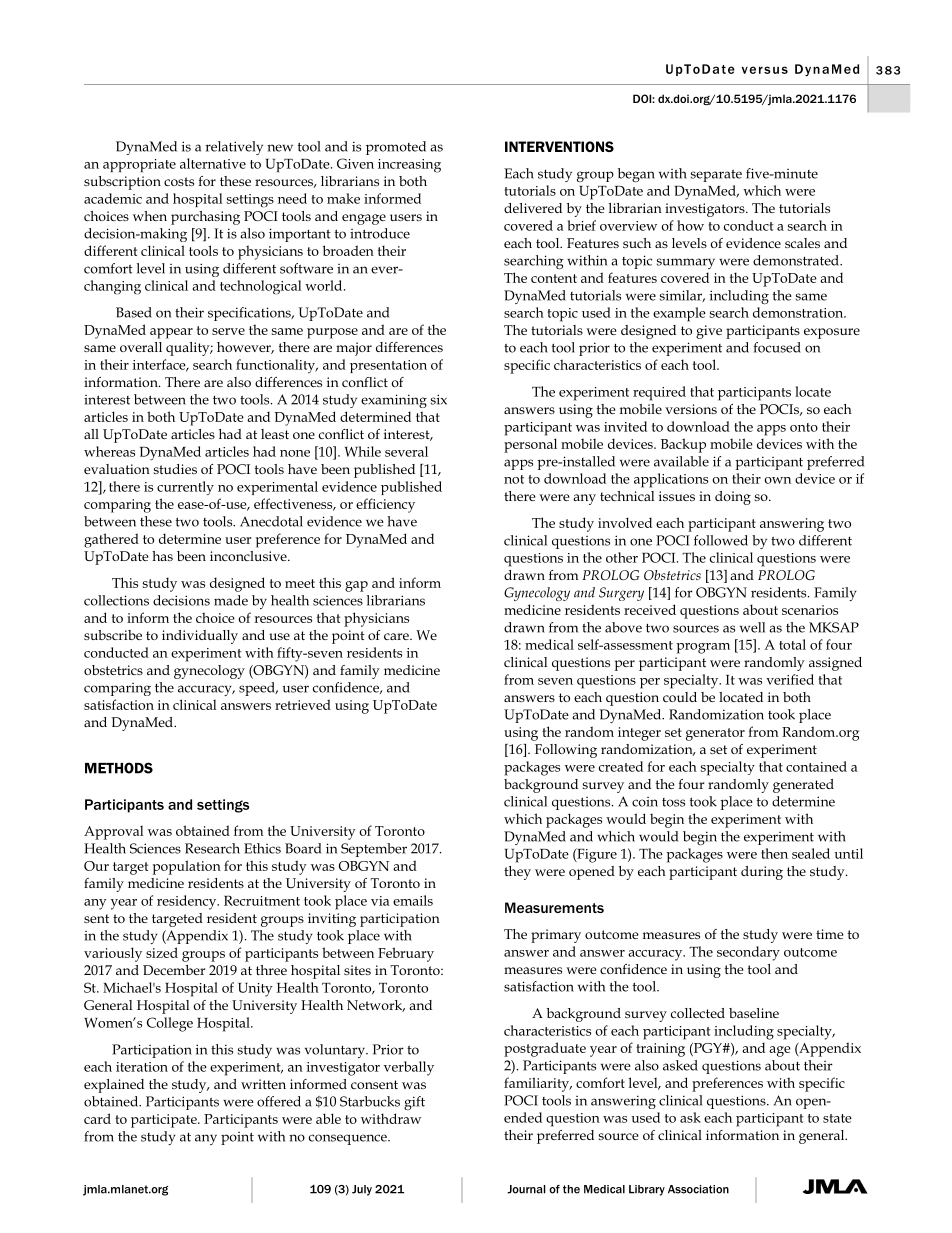 Image resolution: width=952 pixels, height=1233 pixels. Describe the element at coordinates (799, 312) in the page. I see `demonstration` at that location.
